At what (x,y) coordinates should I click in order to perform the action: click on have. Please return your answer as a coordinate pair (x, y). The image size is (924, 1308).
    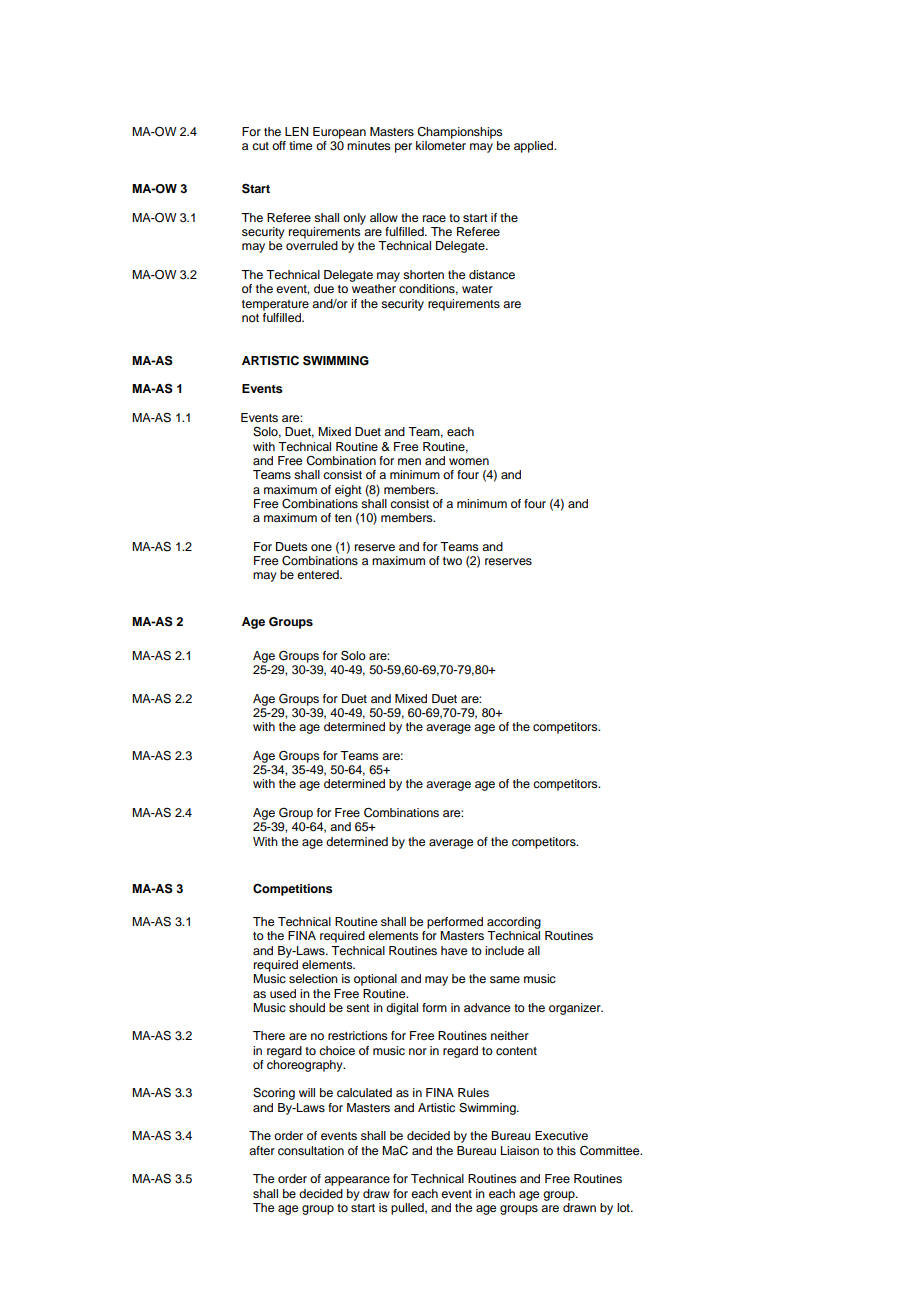
    Looking at the image, I should click on (454, 950).
